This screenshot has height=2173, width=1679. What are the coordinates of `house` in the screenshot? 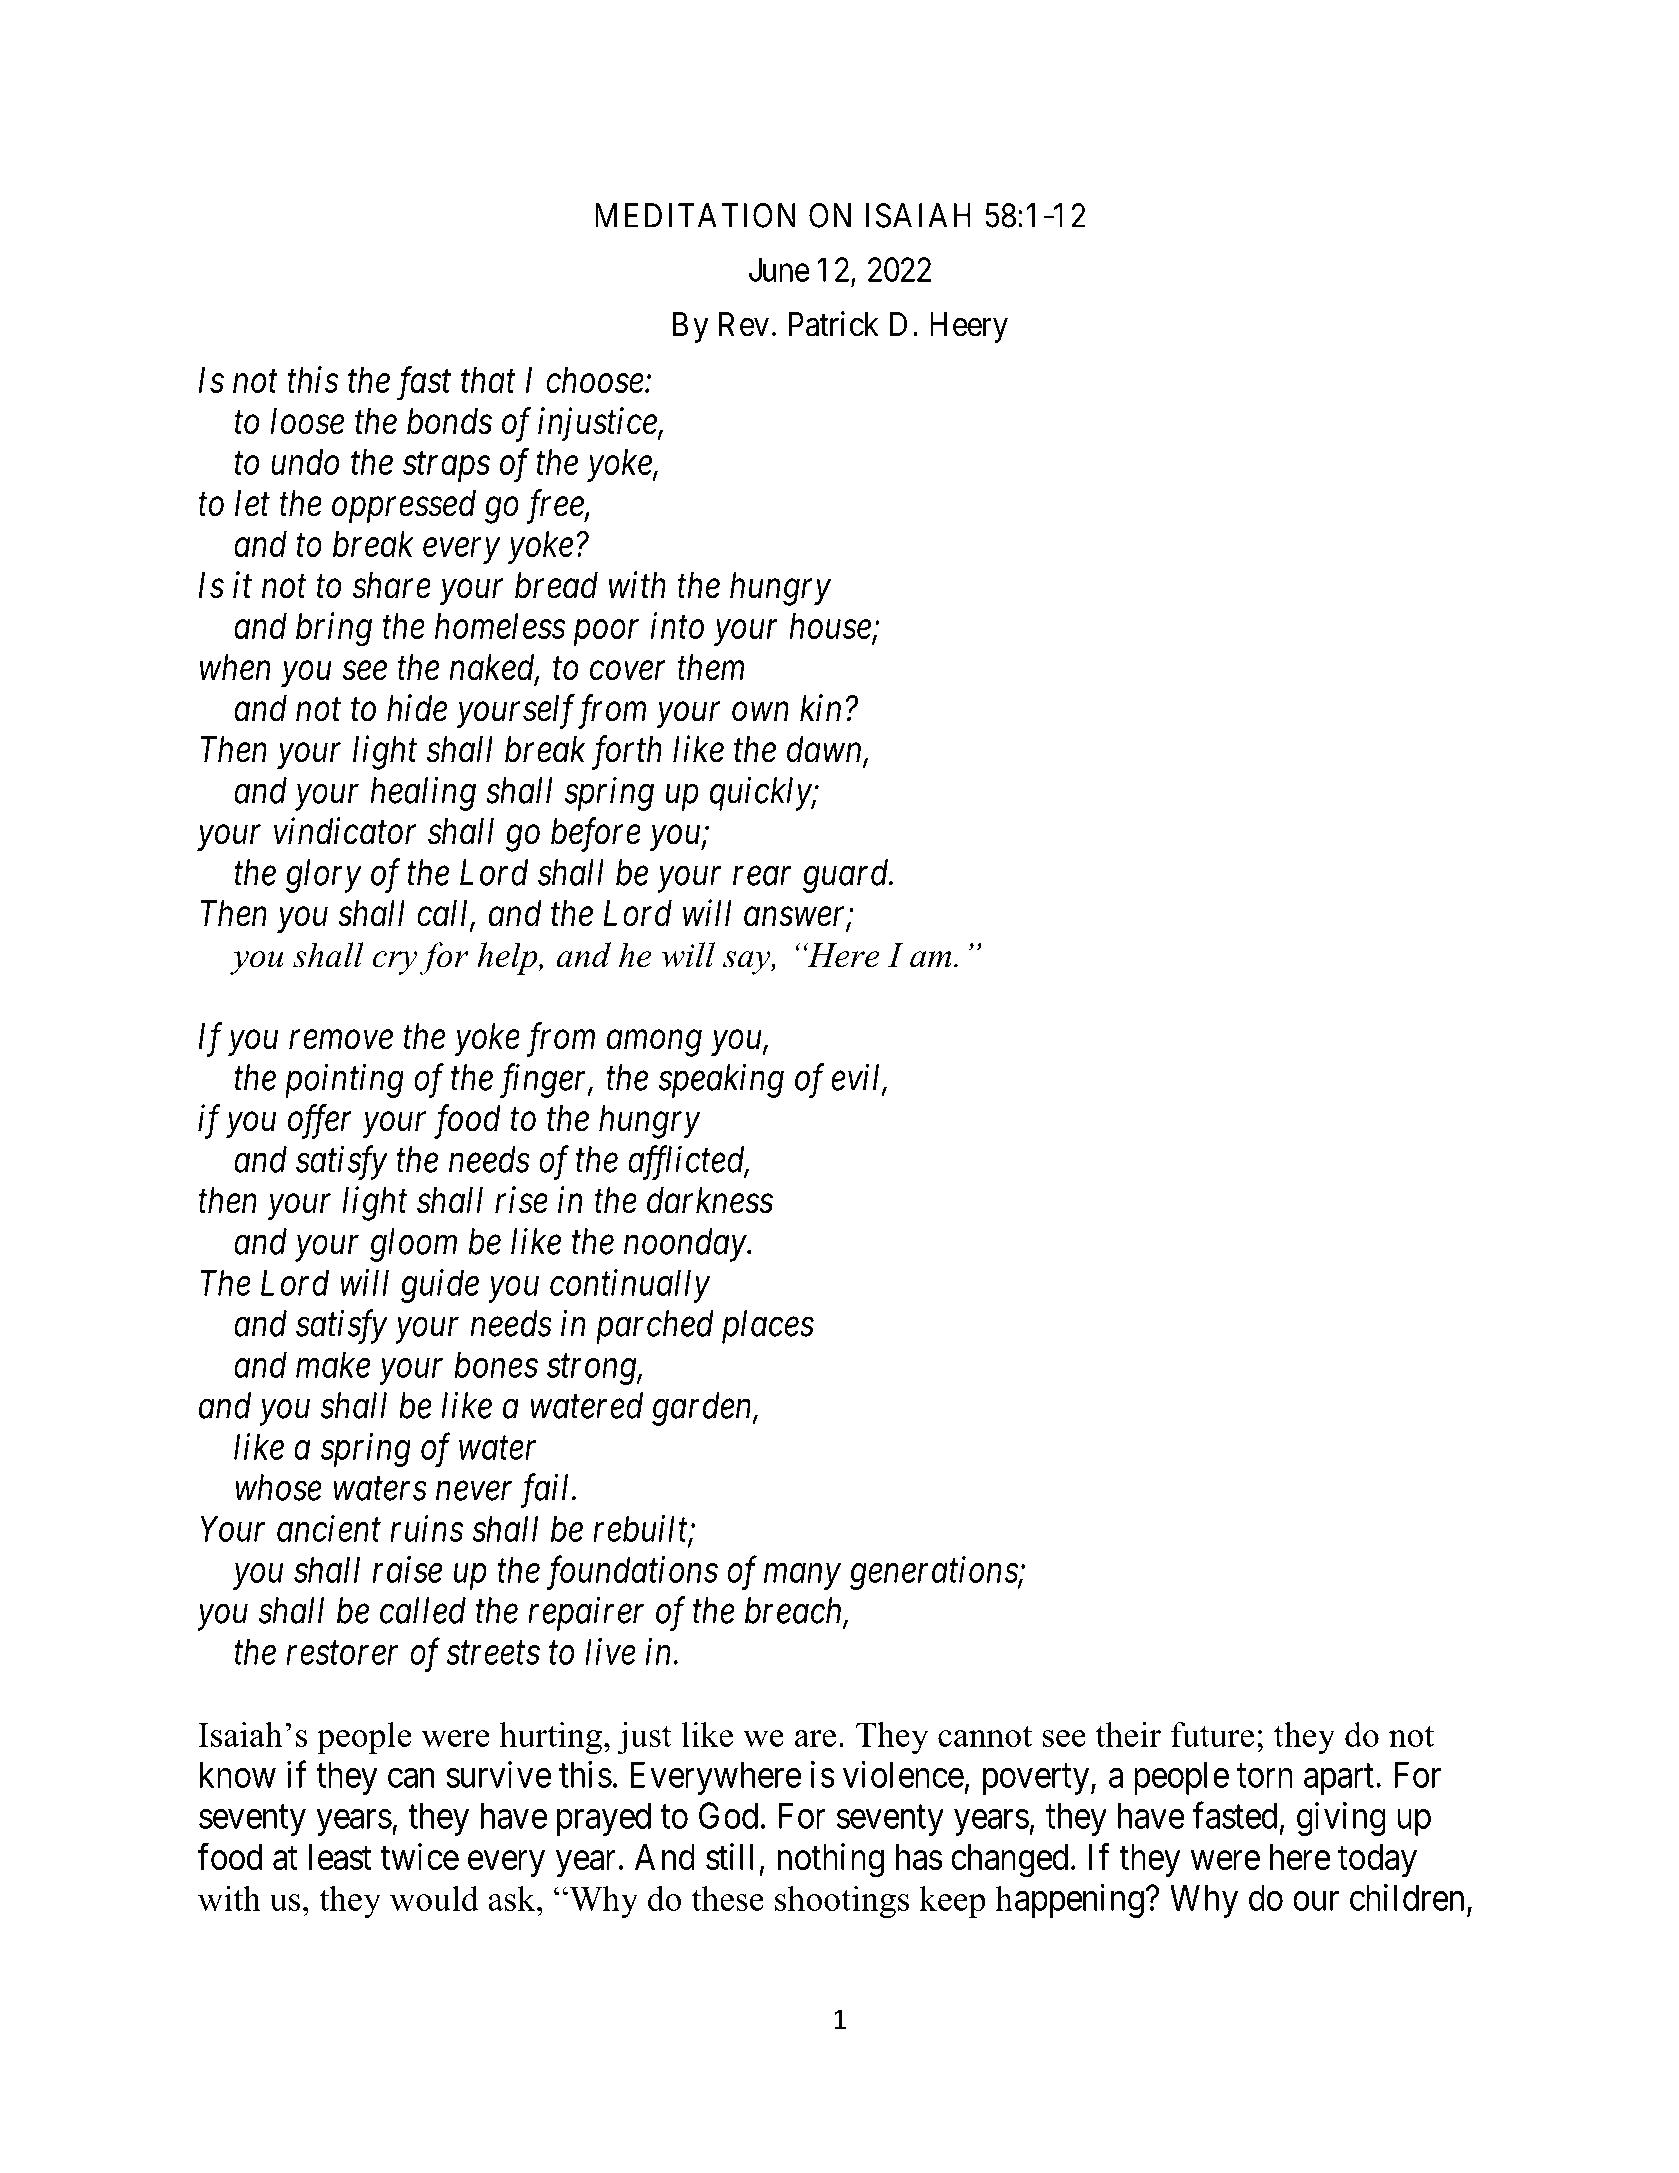 It's located at (831, 627).
